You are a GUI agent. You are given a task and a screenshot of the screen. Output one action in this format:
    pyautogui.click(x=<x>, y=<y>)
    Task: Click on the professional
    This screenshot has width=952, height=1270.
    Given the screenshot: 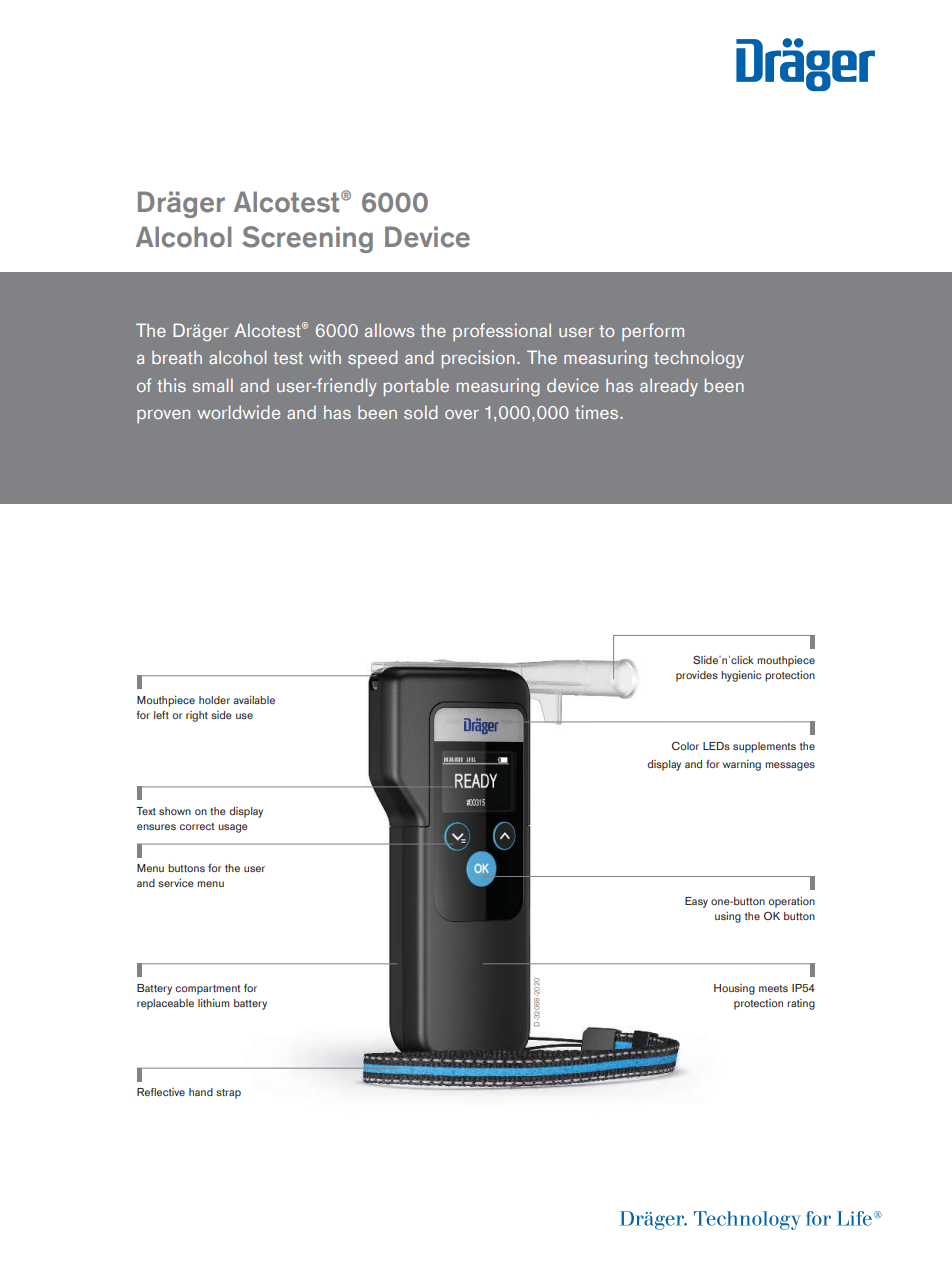 What is the action you would take?
    pyautogui.click(x=502, y=332)
